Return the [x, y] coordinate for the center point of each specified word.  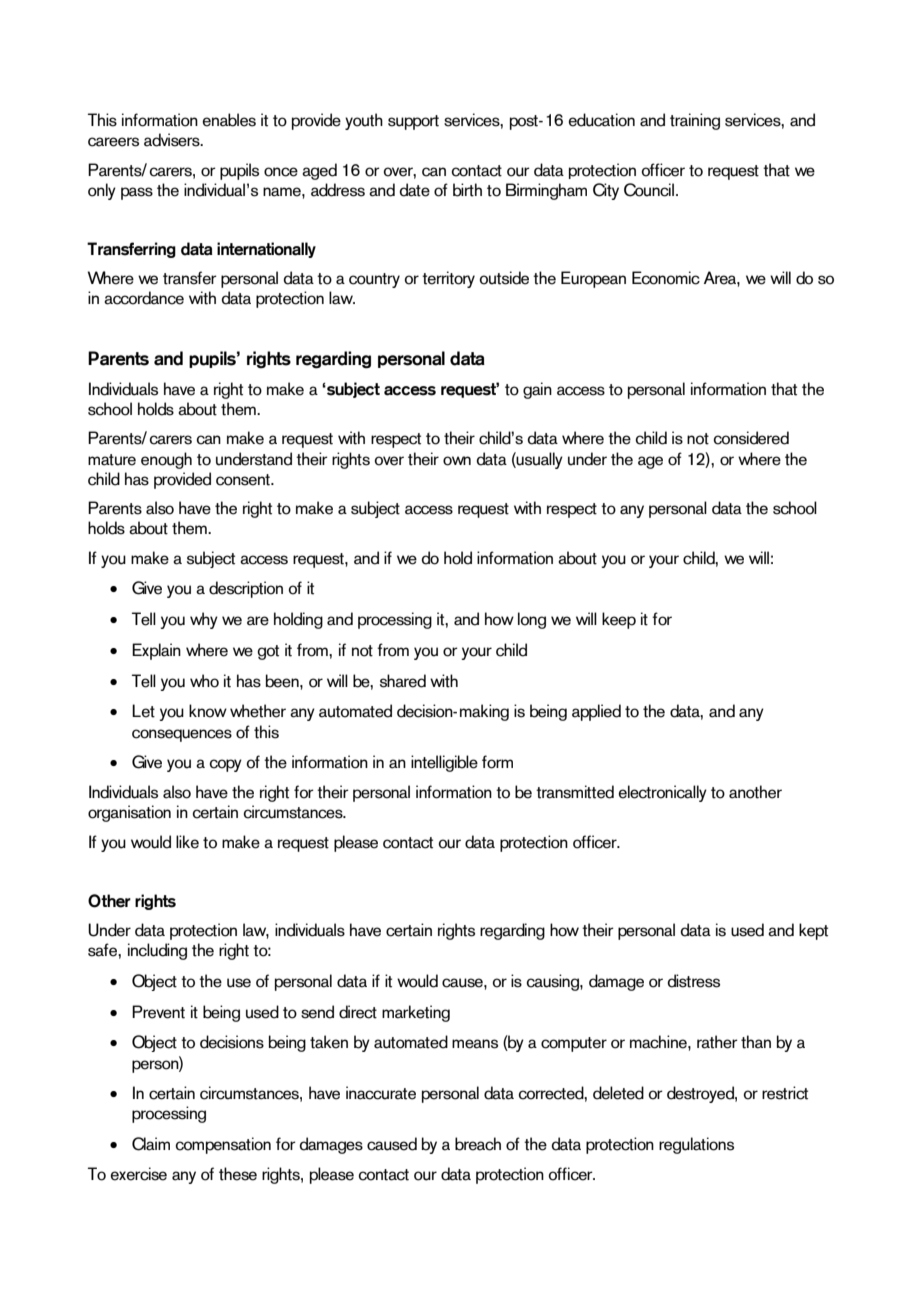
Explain [156, 651]
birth [467, 190]
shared [403, 681]
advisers [173, 140]
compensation [223, 1145]
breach [478, 1144]
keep [619, 620]
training [695, 121]
